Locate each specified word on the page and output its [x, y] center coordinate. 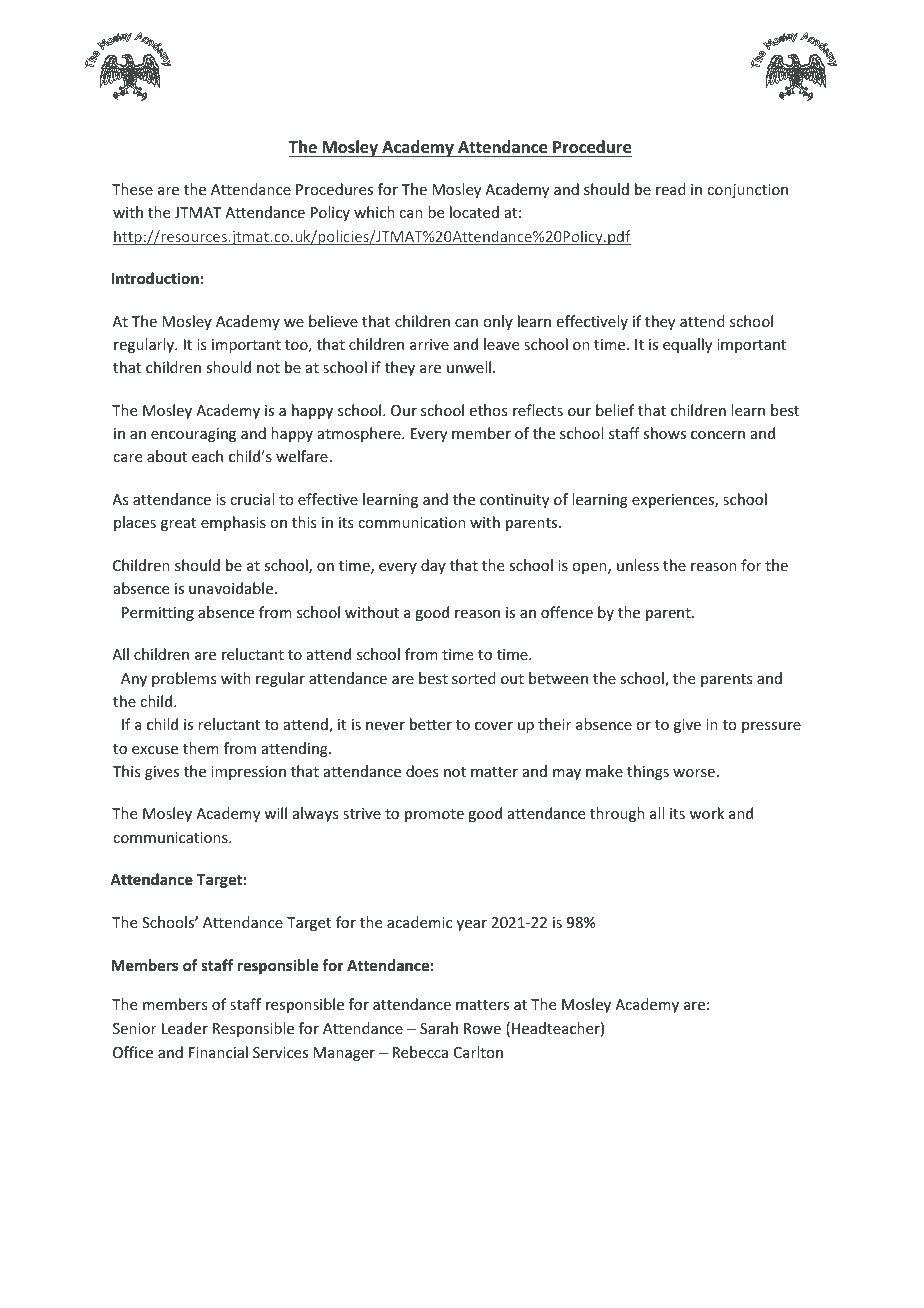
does [422, 771]
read [671, 189]
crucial [252, 499]
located [474, 212]
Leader [185, 1028]
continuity [514, 501]
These [132, 189]
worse [694, 773]
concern [718, 435]
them [201, 748]
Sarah [439, 1028]
